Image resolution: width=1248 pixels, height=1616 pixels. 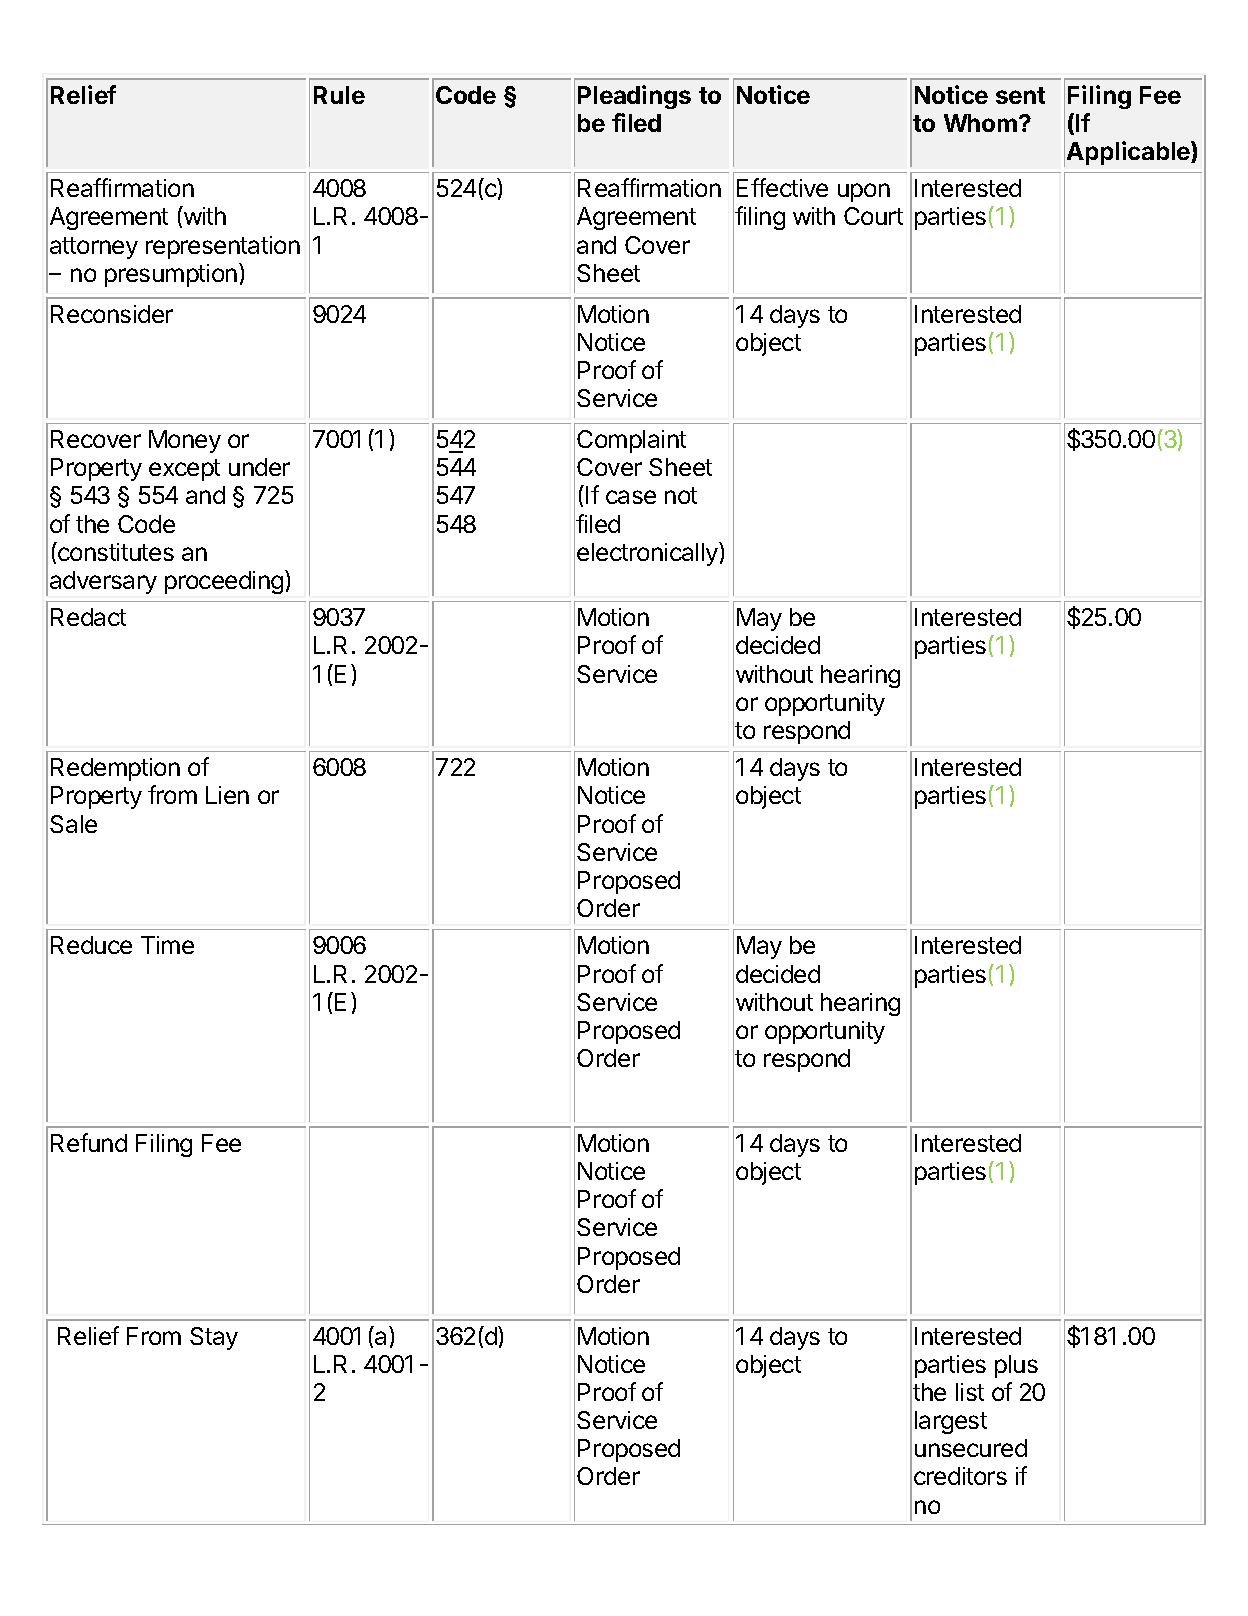 I want to click on Rule, so click(x=339, y=95).
